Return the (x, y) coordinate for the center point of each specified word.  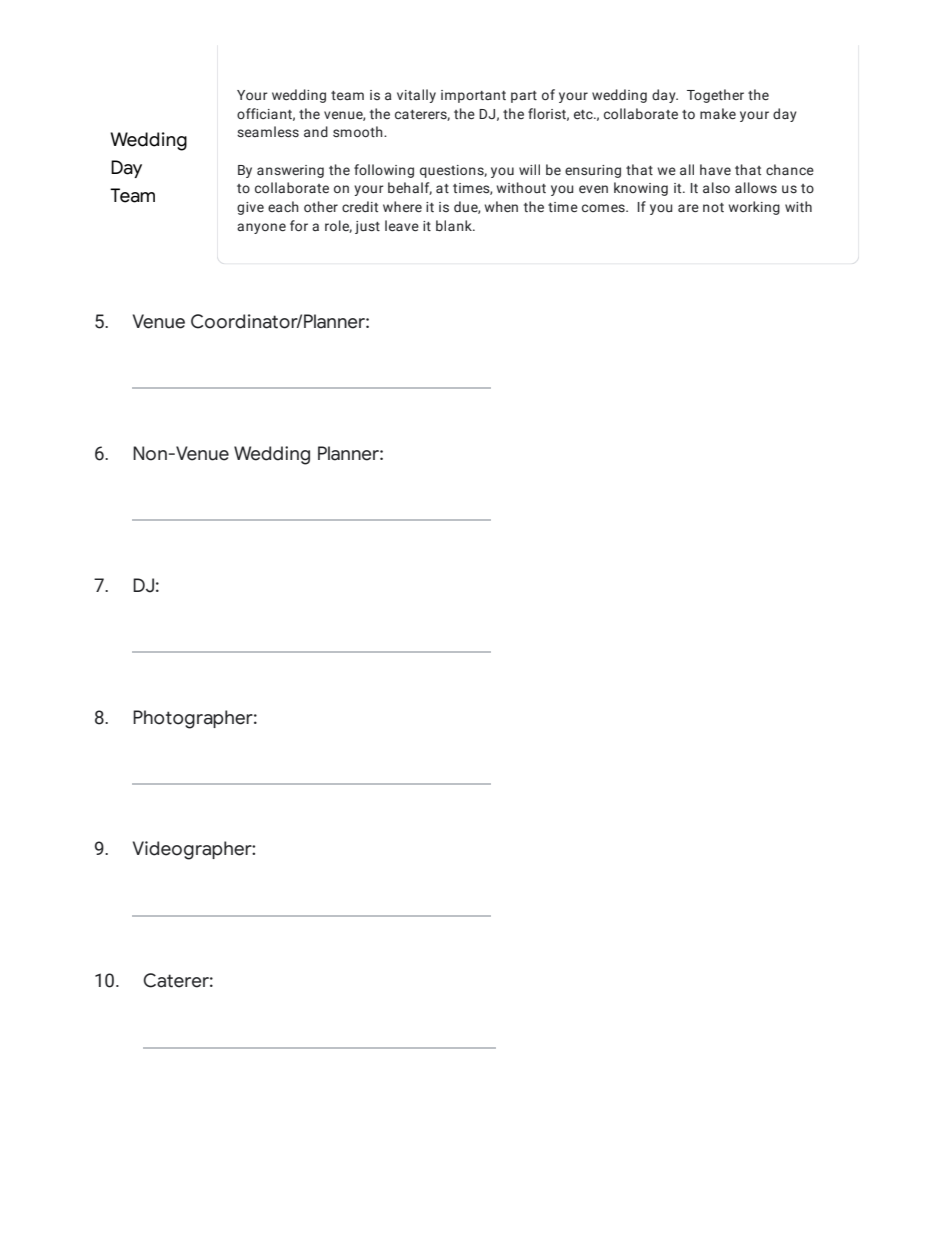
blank (455, 225)
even (593, 189)
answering (290, 171)
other (321, 206)
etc (584, 114)
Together (715, 96)
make (718, 113)
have (715, 169)
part (524, 97)
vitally (416, 96)
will (529, 169)
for (299, 225)
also (716, 188)
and (316, 131)
